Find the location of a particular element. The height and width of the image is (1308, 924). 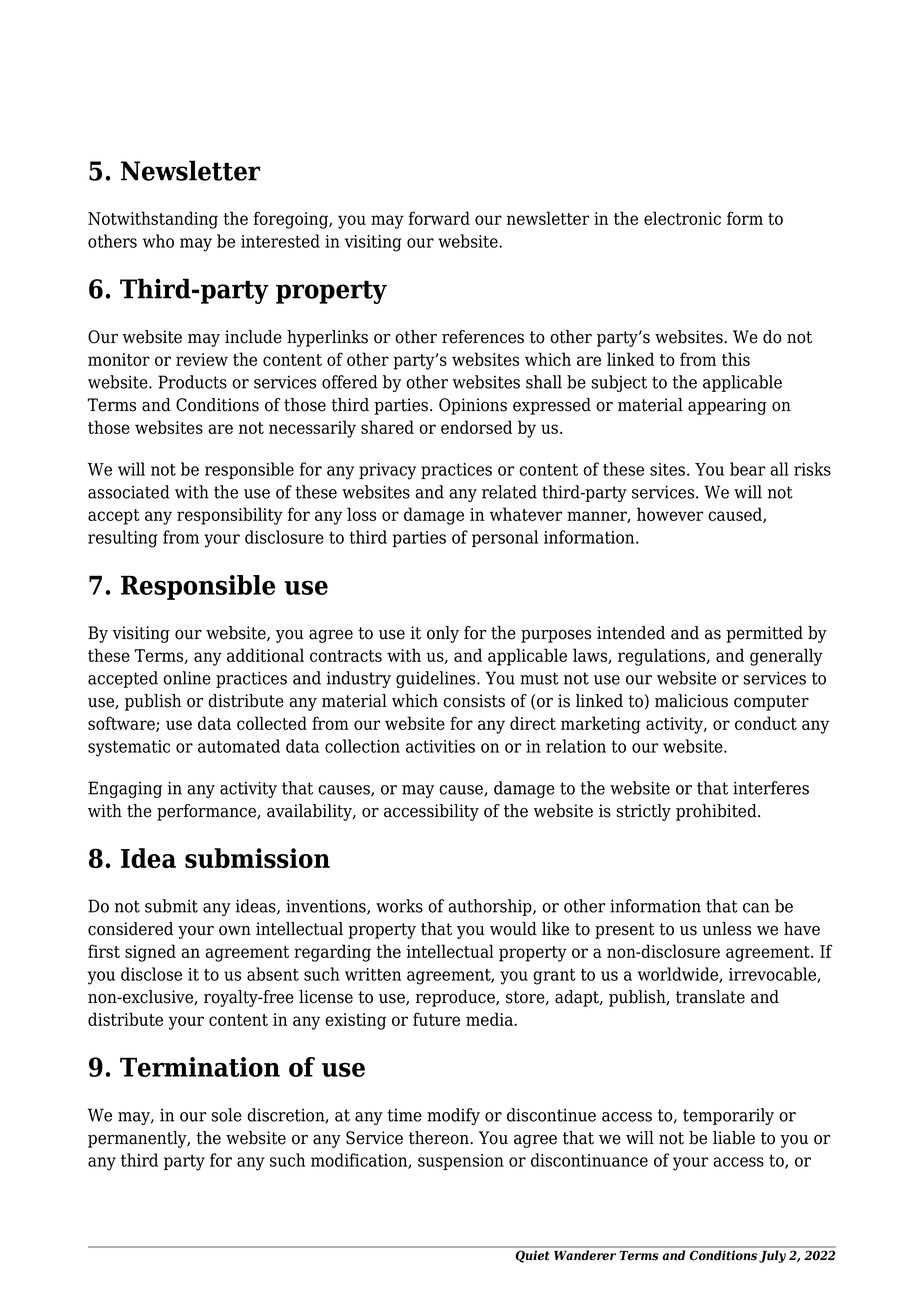

online is located at coordinates (187, 678).
